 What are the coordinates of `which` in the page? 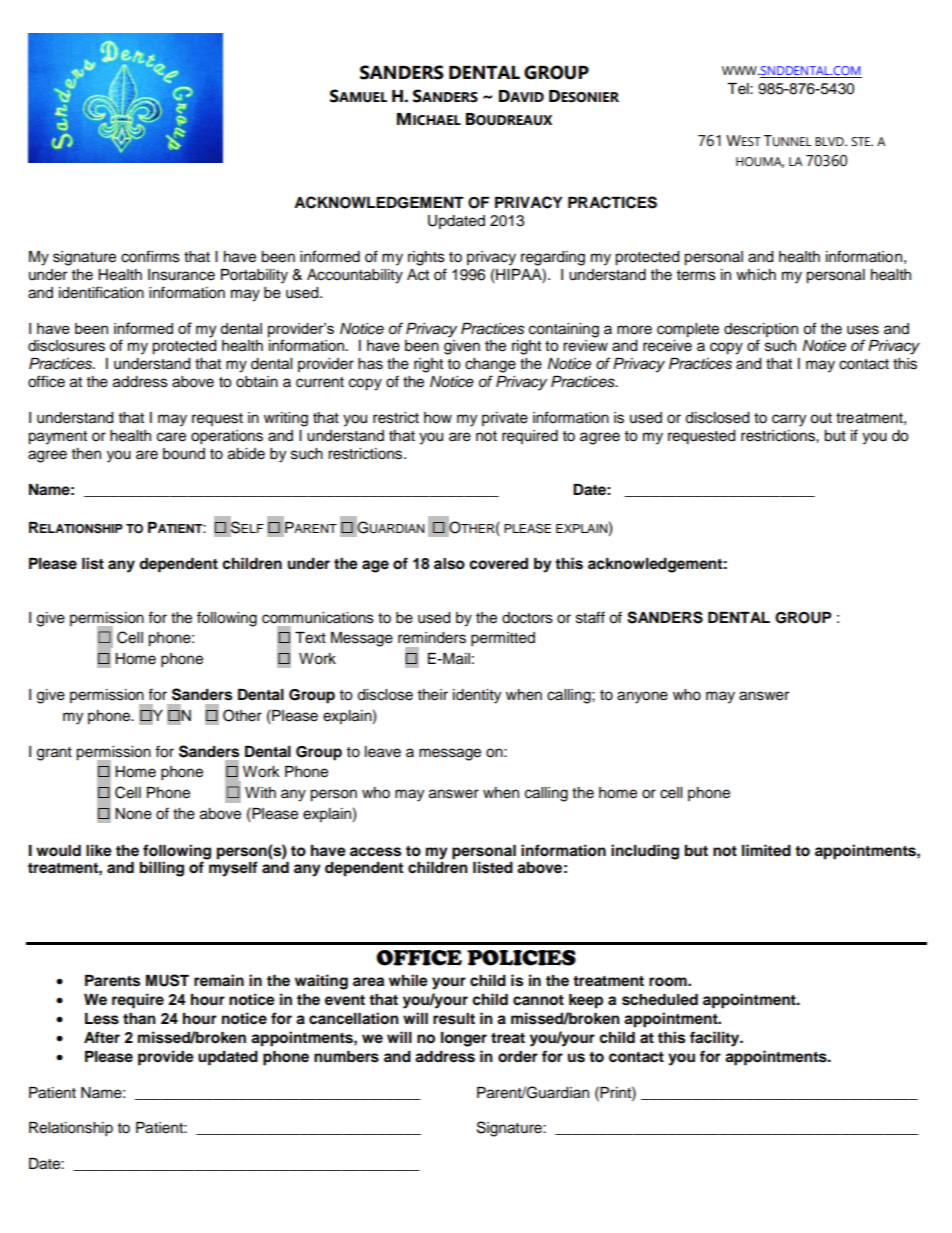 It's located at (756, 275).
